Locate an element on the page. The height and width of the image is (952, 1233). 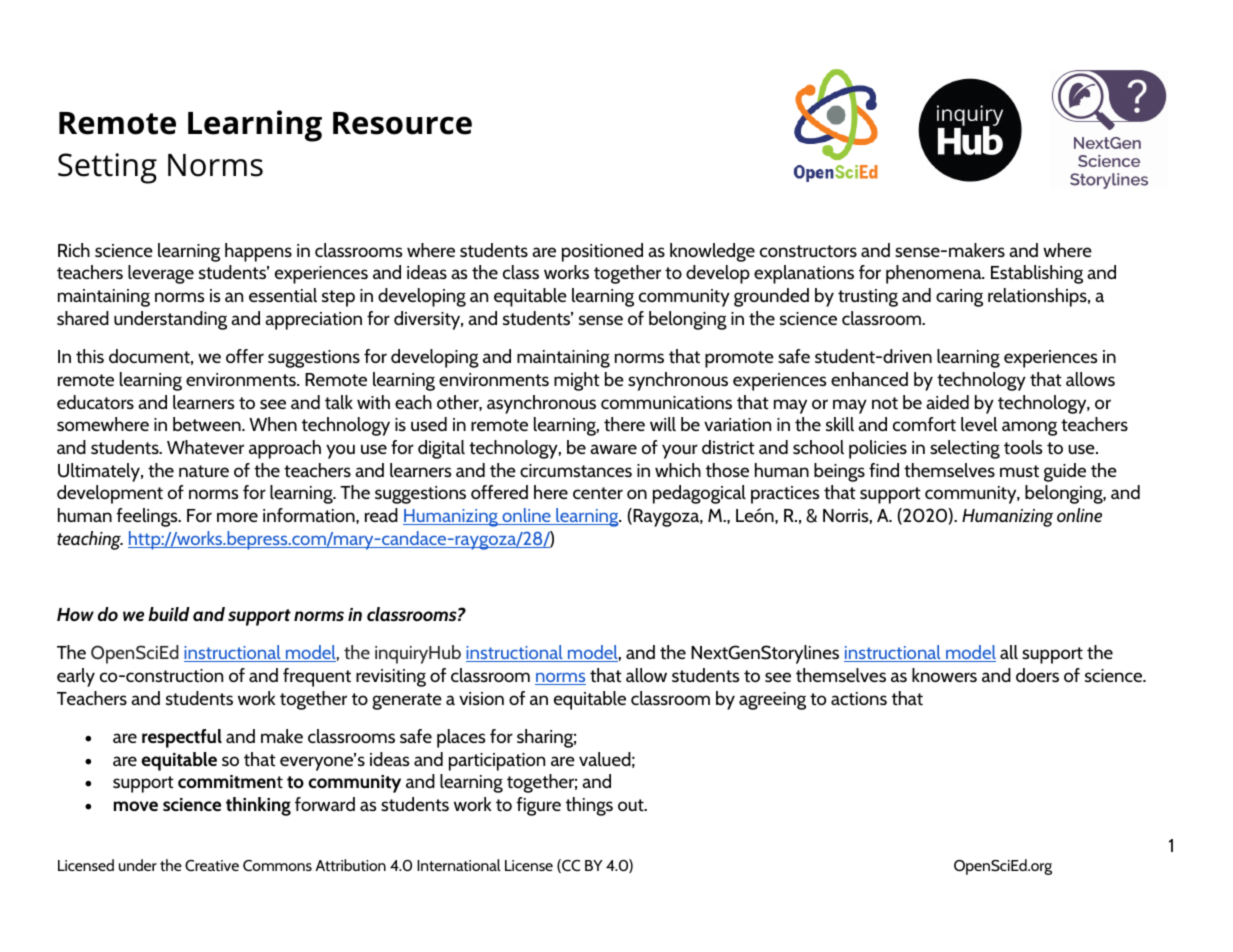
Resource is located at coordinates (402, 123).
